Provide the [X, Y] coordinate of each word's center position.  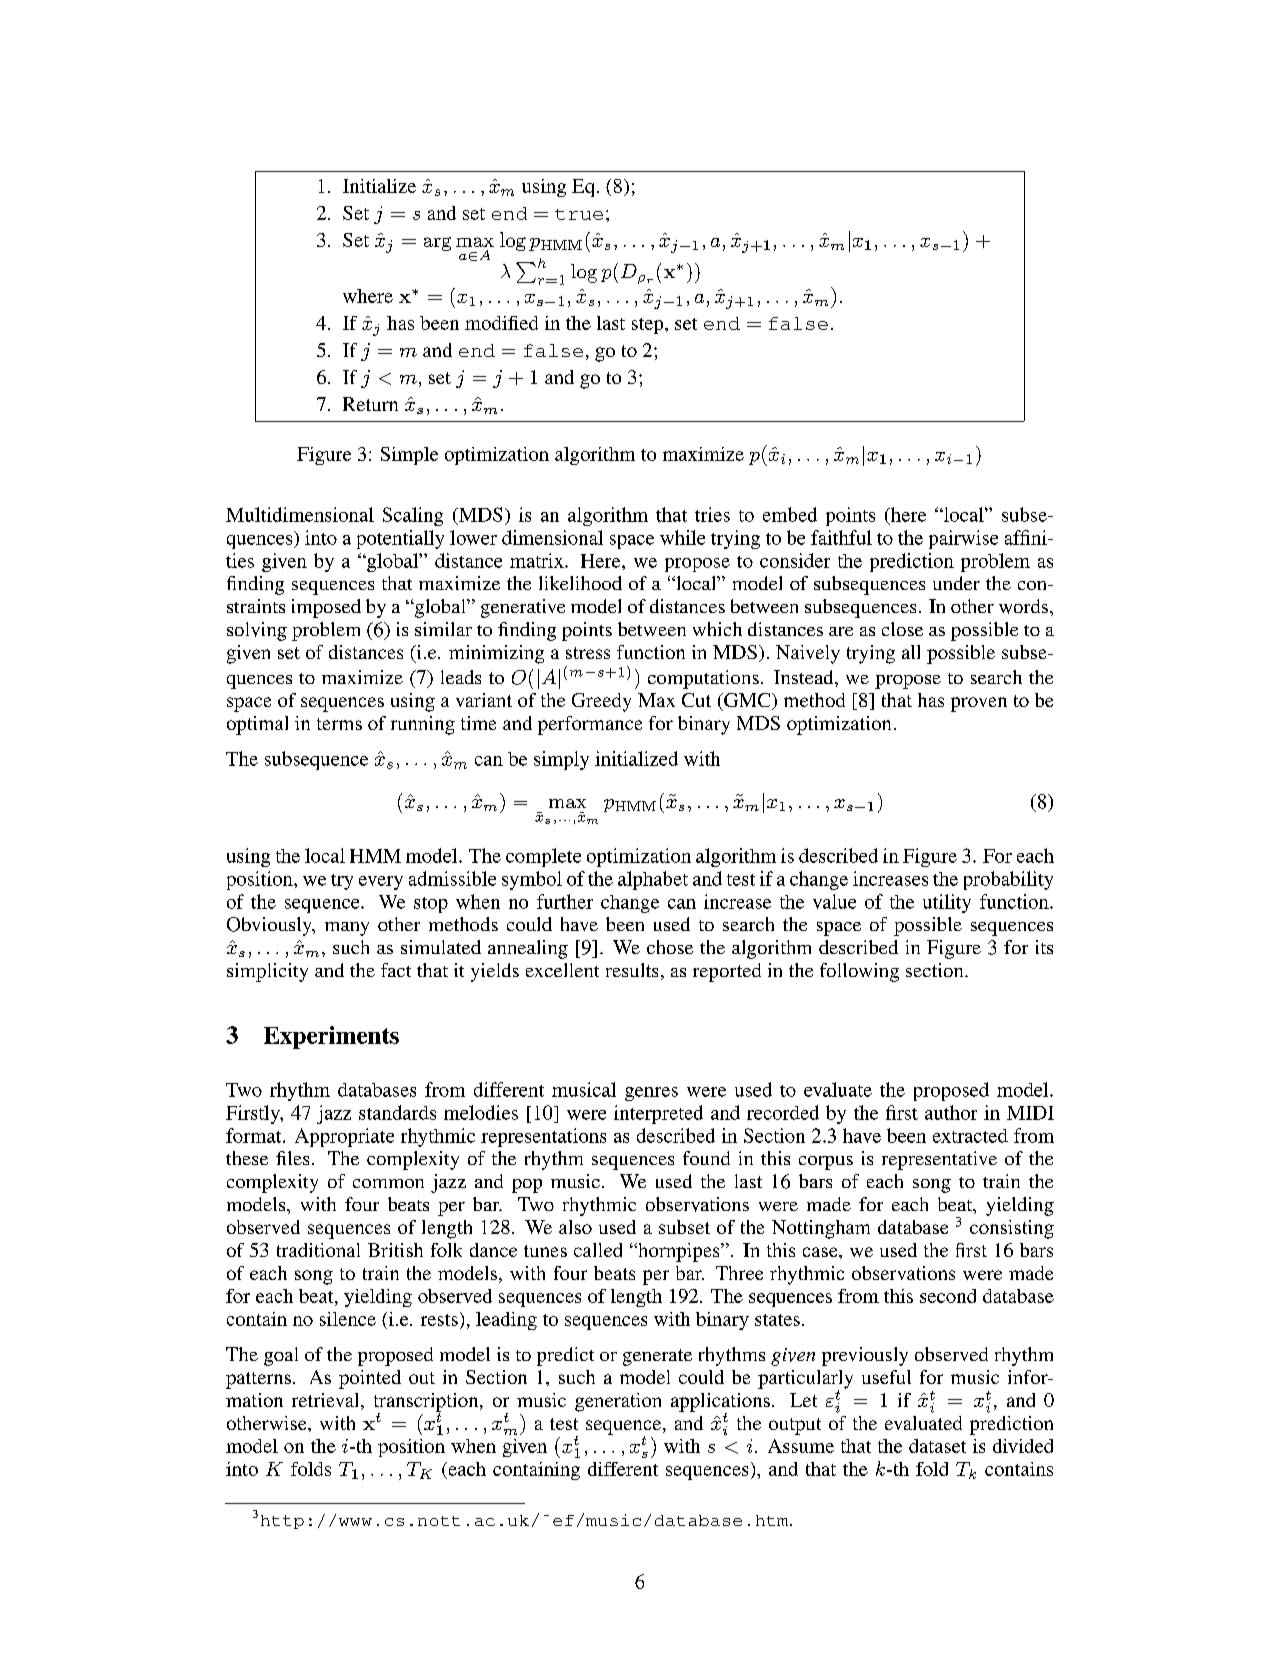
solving [257, 631]
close [902, 629]
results [632, 970]
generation [618, 1402]
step [649, 326]
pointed [370, 1379]
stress [588, 653]
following [859, 972]
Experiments [331, 1037]
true [579, 214]
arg [437, 244]
